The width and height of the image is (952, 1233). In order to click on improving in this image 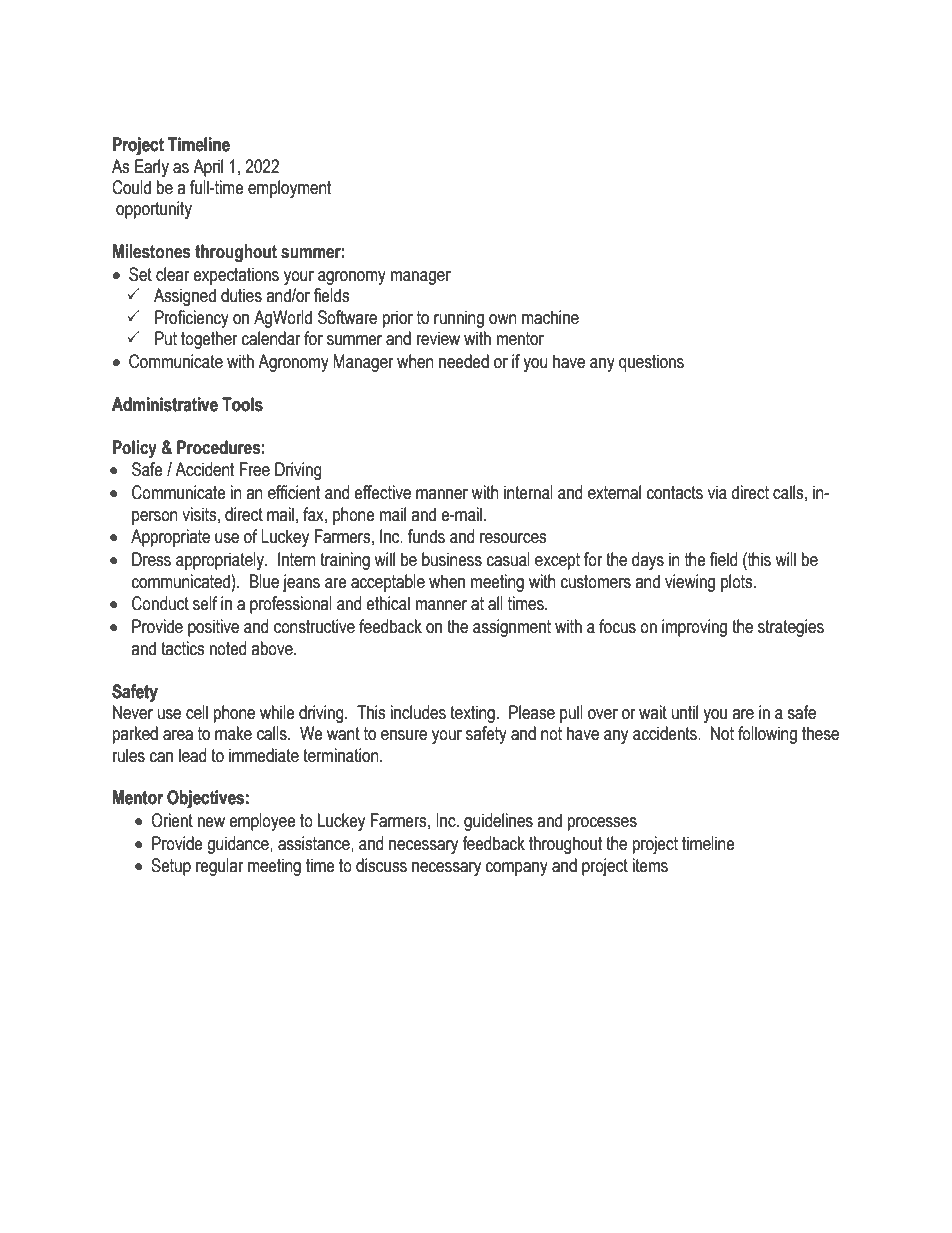, I will do `click(694, 628)`.
